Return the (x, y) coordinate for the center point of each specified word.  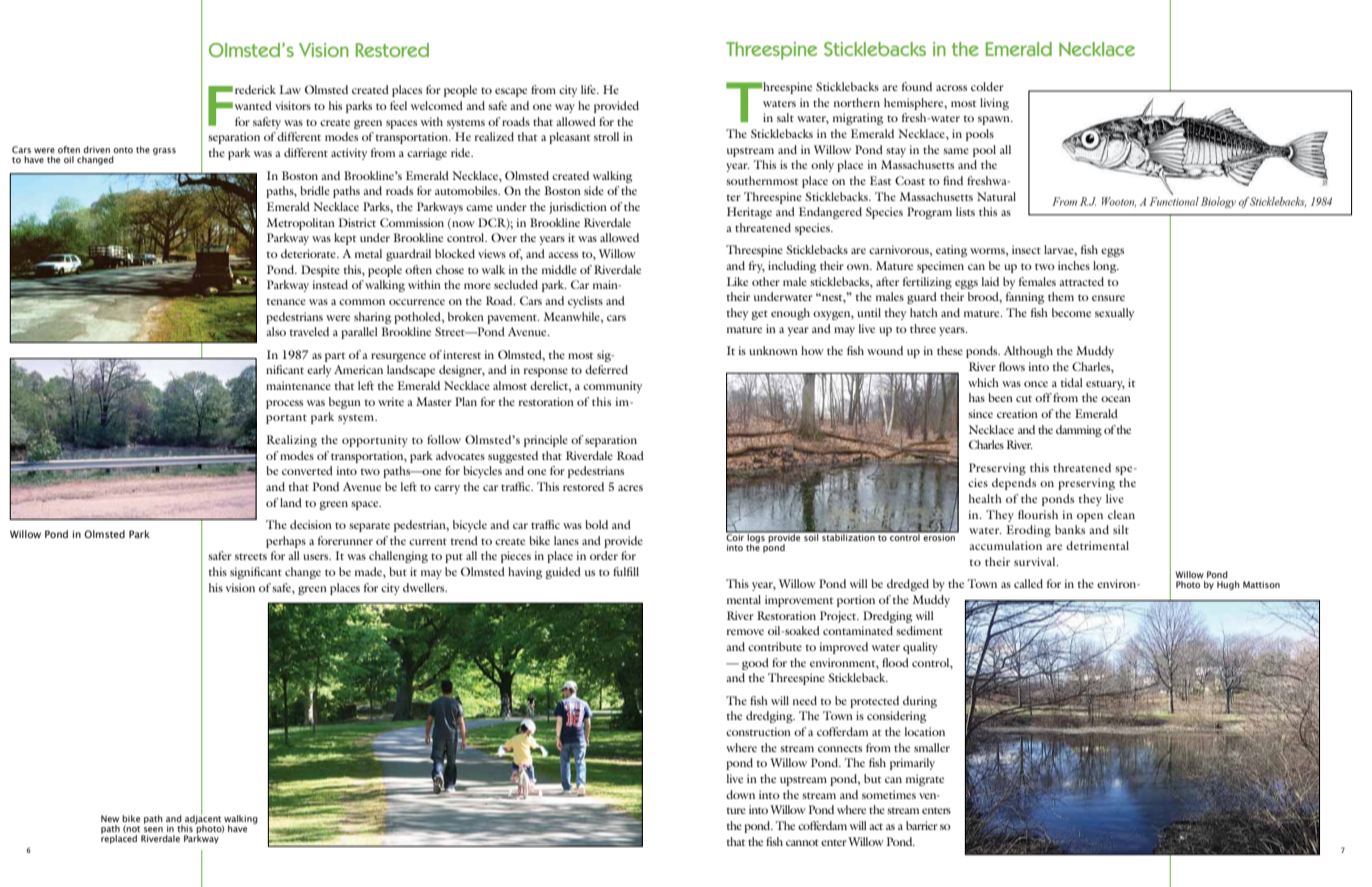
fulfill (626, 571)
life (589, 89)
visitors (293, 105)
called (1028, 583)
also (276, 331)
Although (1028, 352)
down (740, 794)
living (994, 104)
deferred (606, 369)
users (317, 557)
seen (153, 829)
